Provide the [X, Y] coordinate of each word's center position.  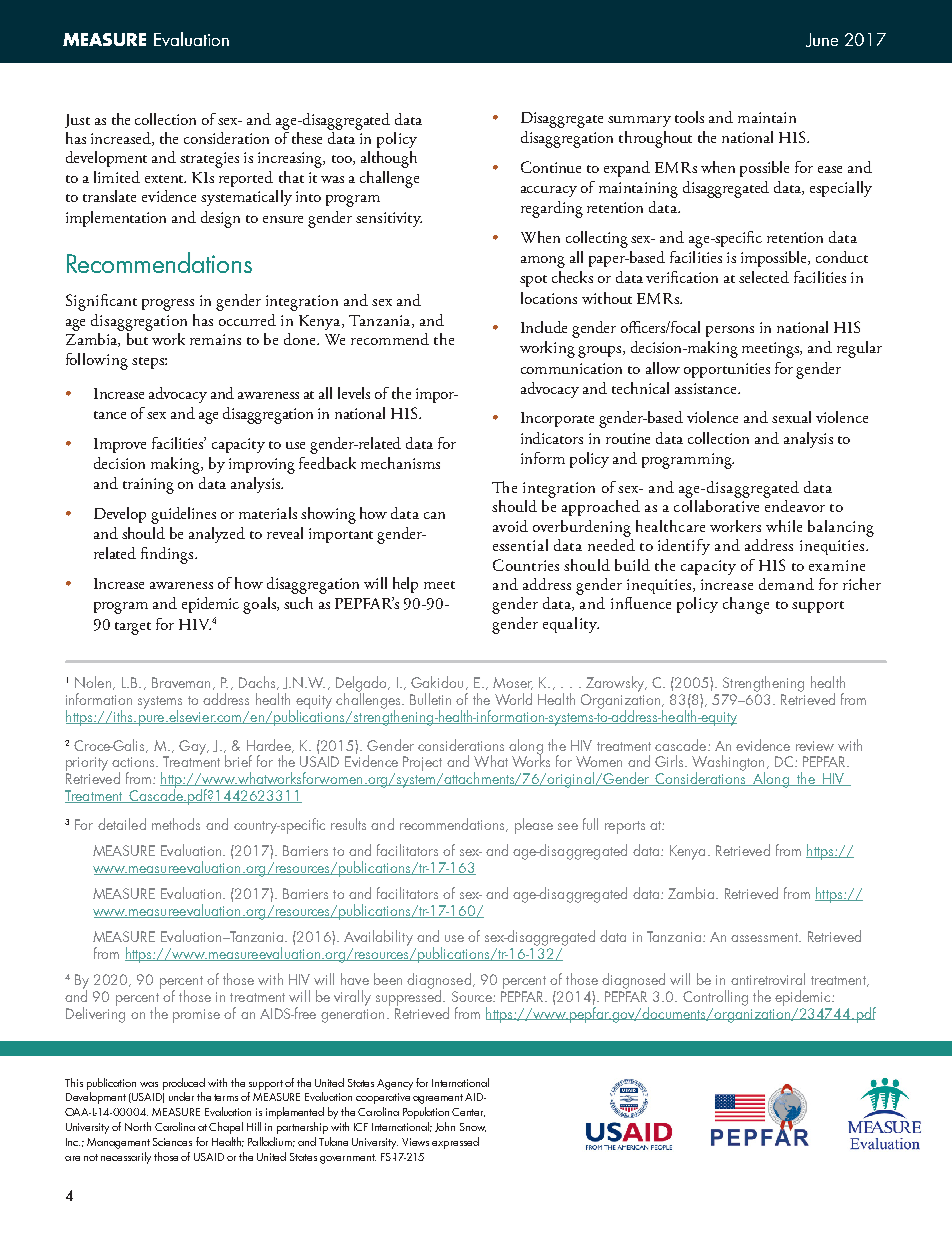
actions [134, 762]
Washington [728, 764]
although [389, 159]
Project [423, 765]
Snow [473, 1127]
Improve [120, 445]
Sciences [172, 1142]
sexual [791, 417]
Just [77, 121]
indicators [552, 438]
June [822, 40]
